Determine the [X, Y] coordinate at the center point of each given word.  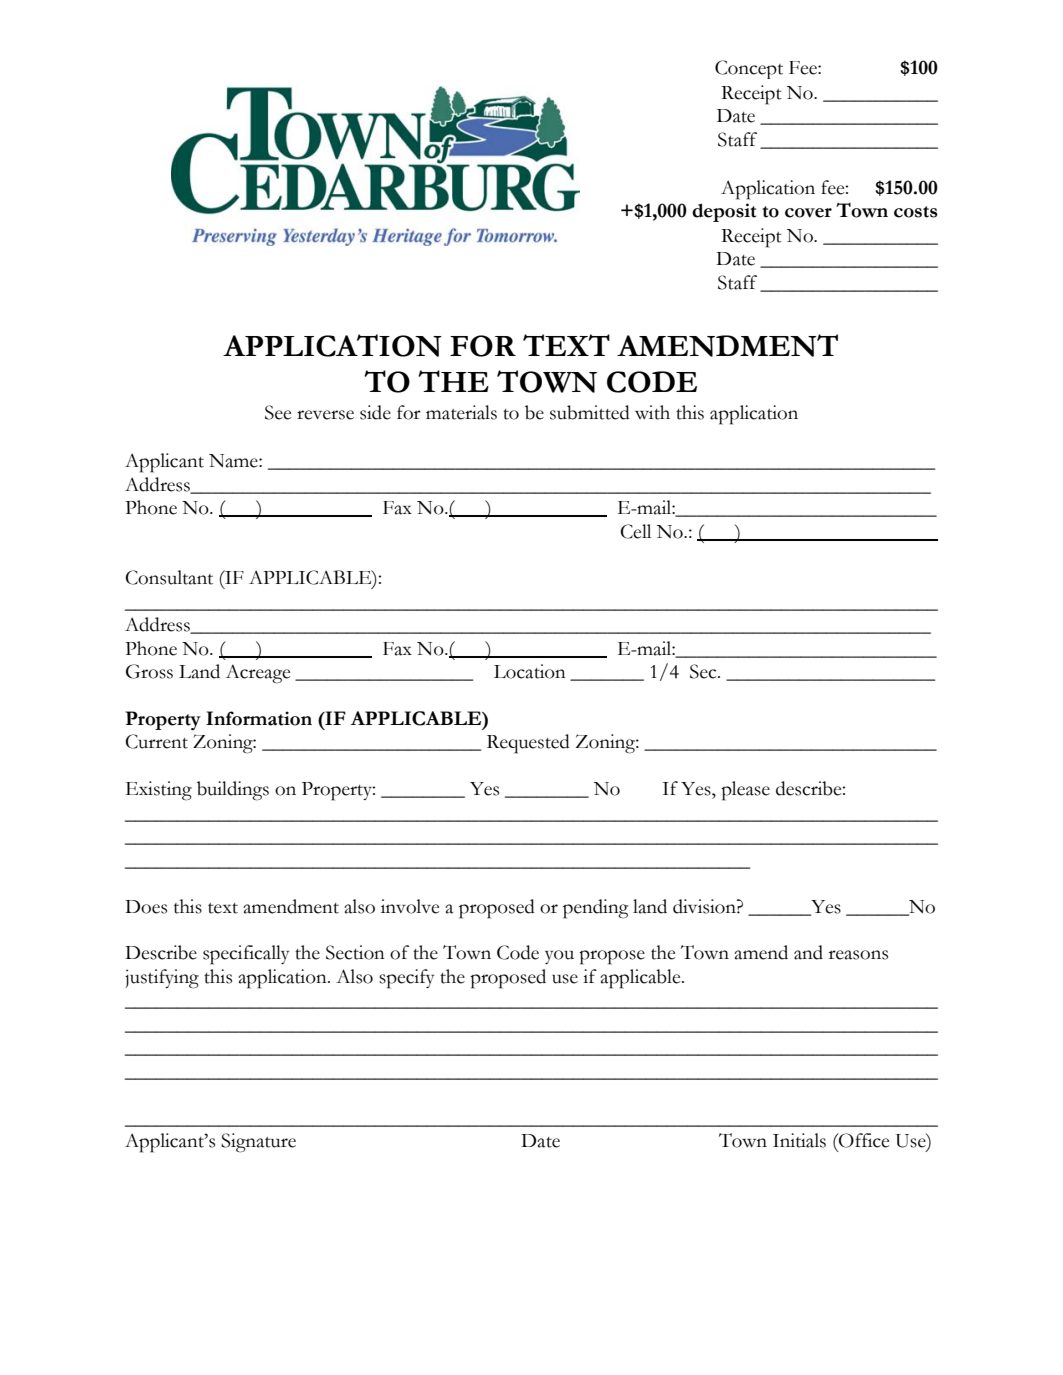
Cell [635, 531]
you [559, 957]
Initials [799, 1140]
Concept [749, 69]
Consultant [169, 577]
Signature [258, 1143]
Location [530, 671]
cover [808, 213]
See [278, 412]
